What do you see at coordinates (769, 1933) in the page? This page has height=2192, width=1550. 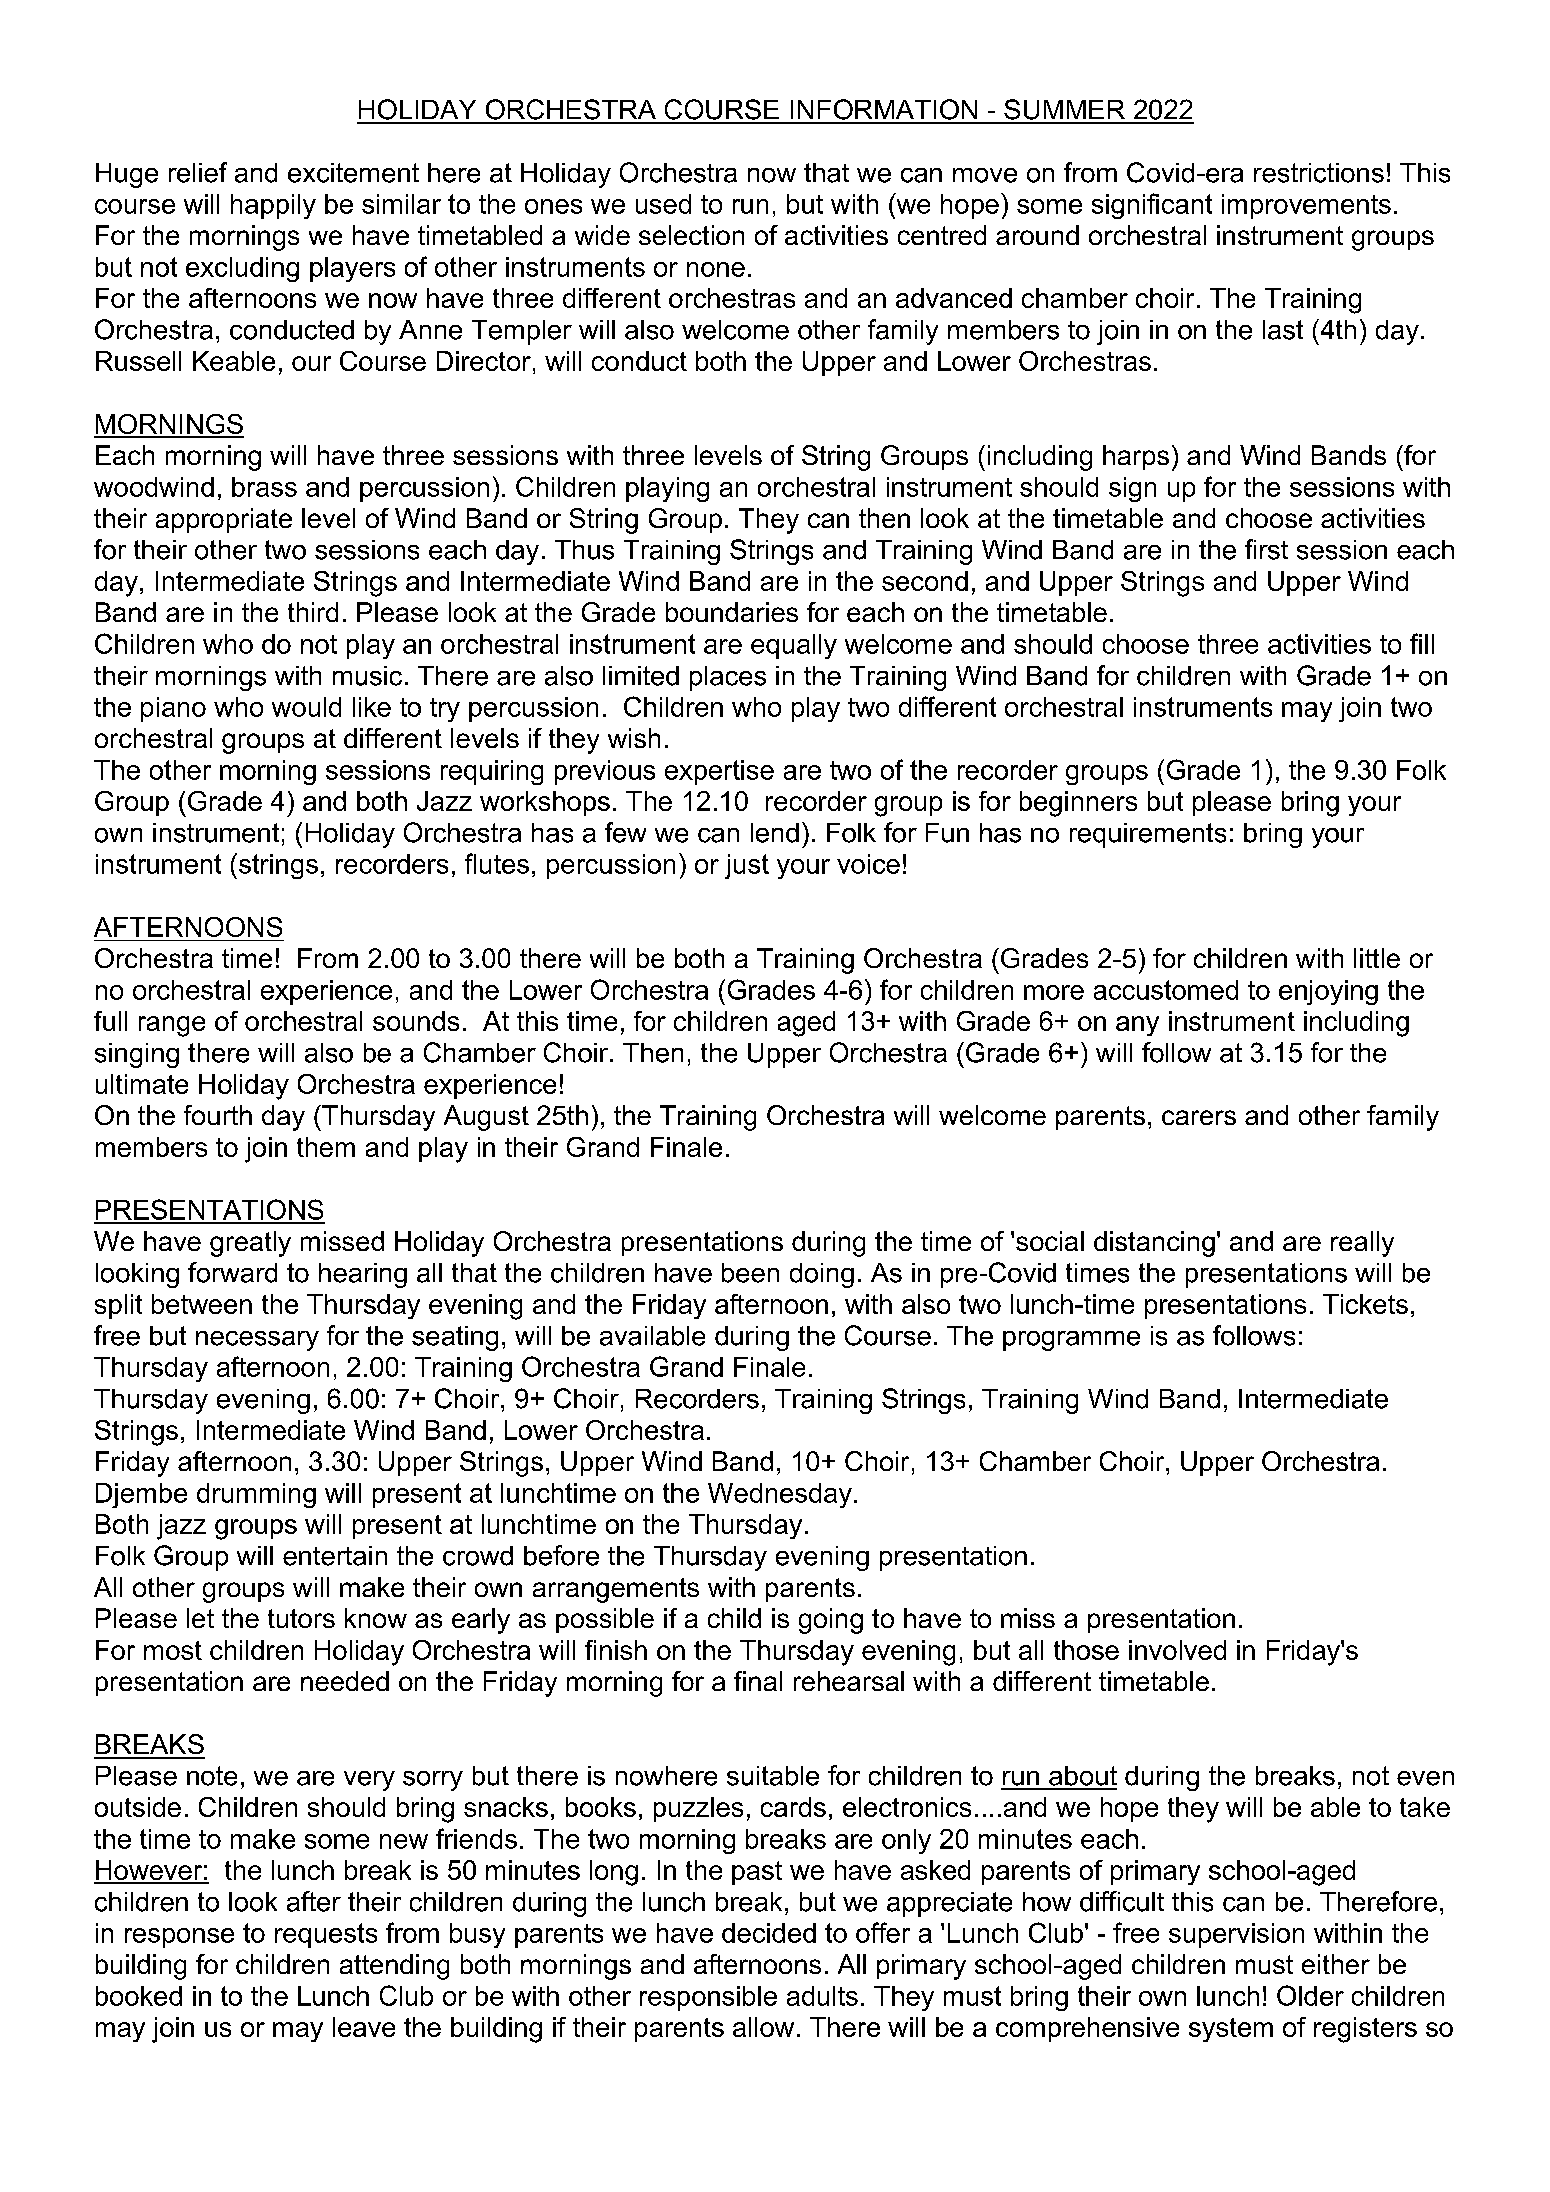 I see `decided` at bounding box center [769, 1933].
